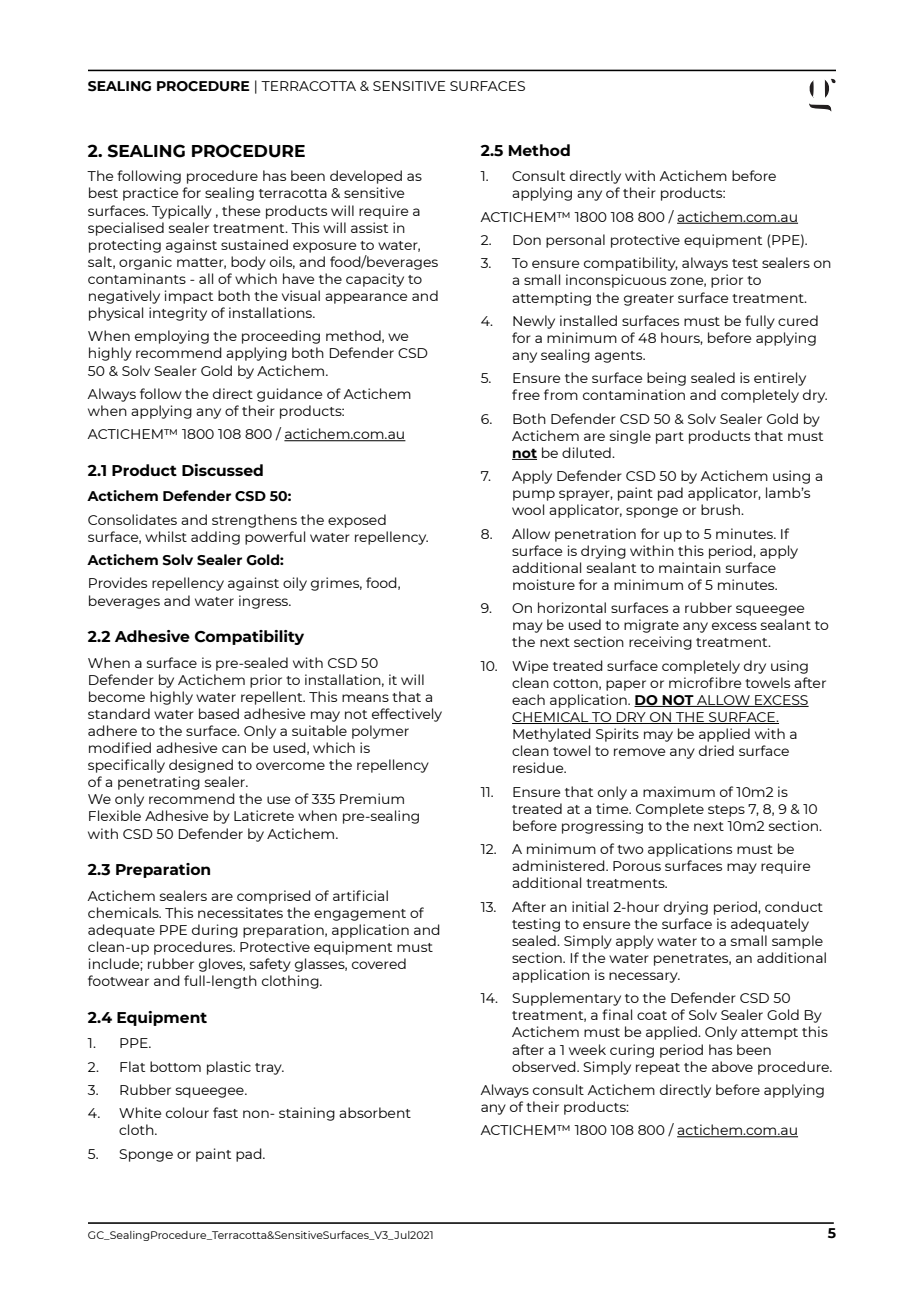  Describe the element at coordinates (175, 1066) in the screenshot. I see `bottom` at that location.
